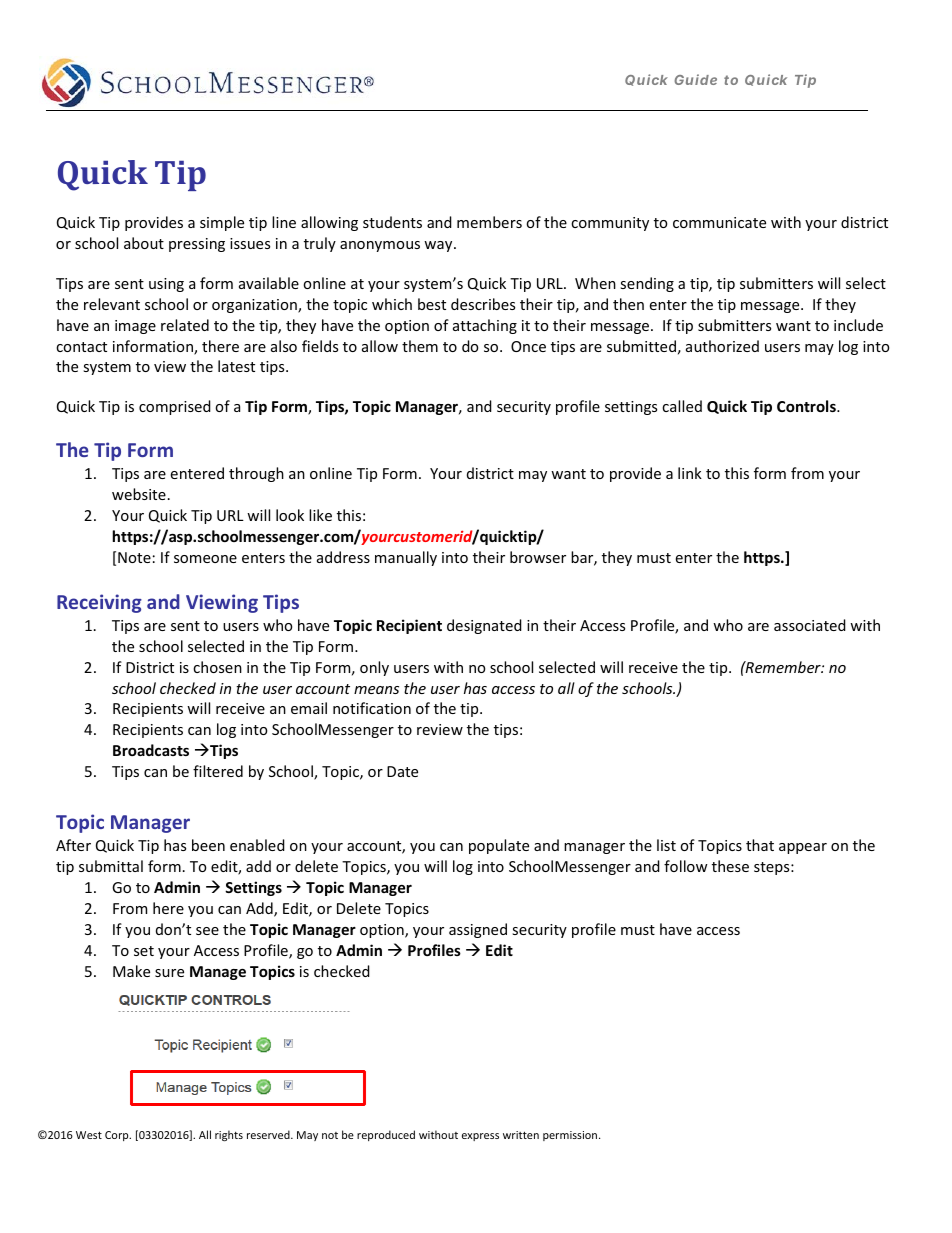 This screenshot has width=952, height=1233. I want to click on permission, so click(571, 1136).
